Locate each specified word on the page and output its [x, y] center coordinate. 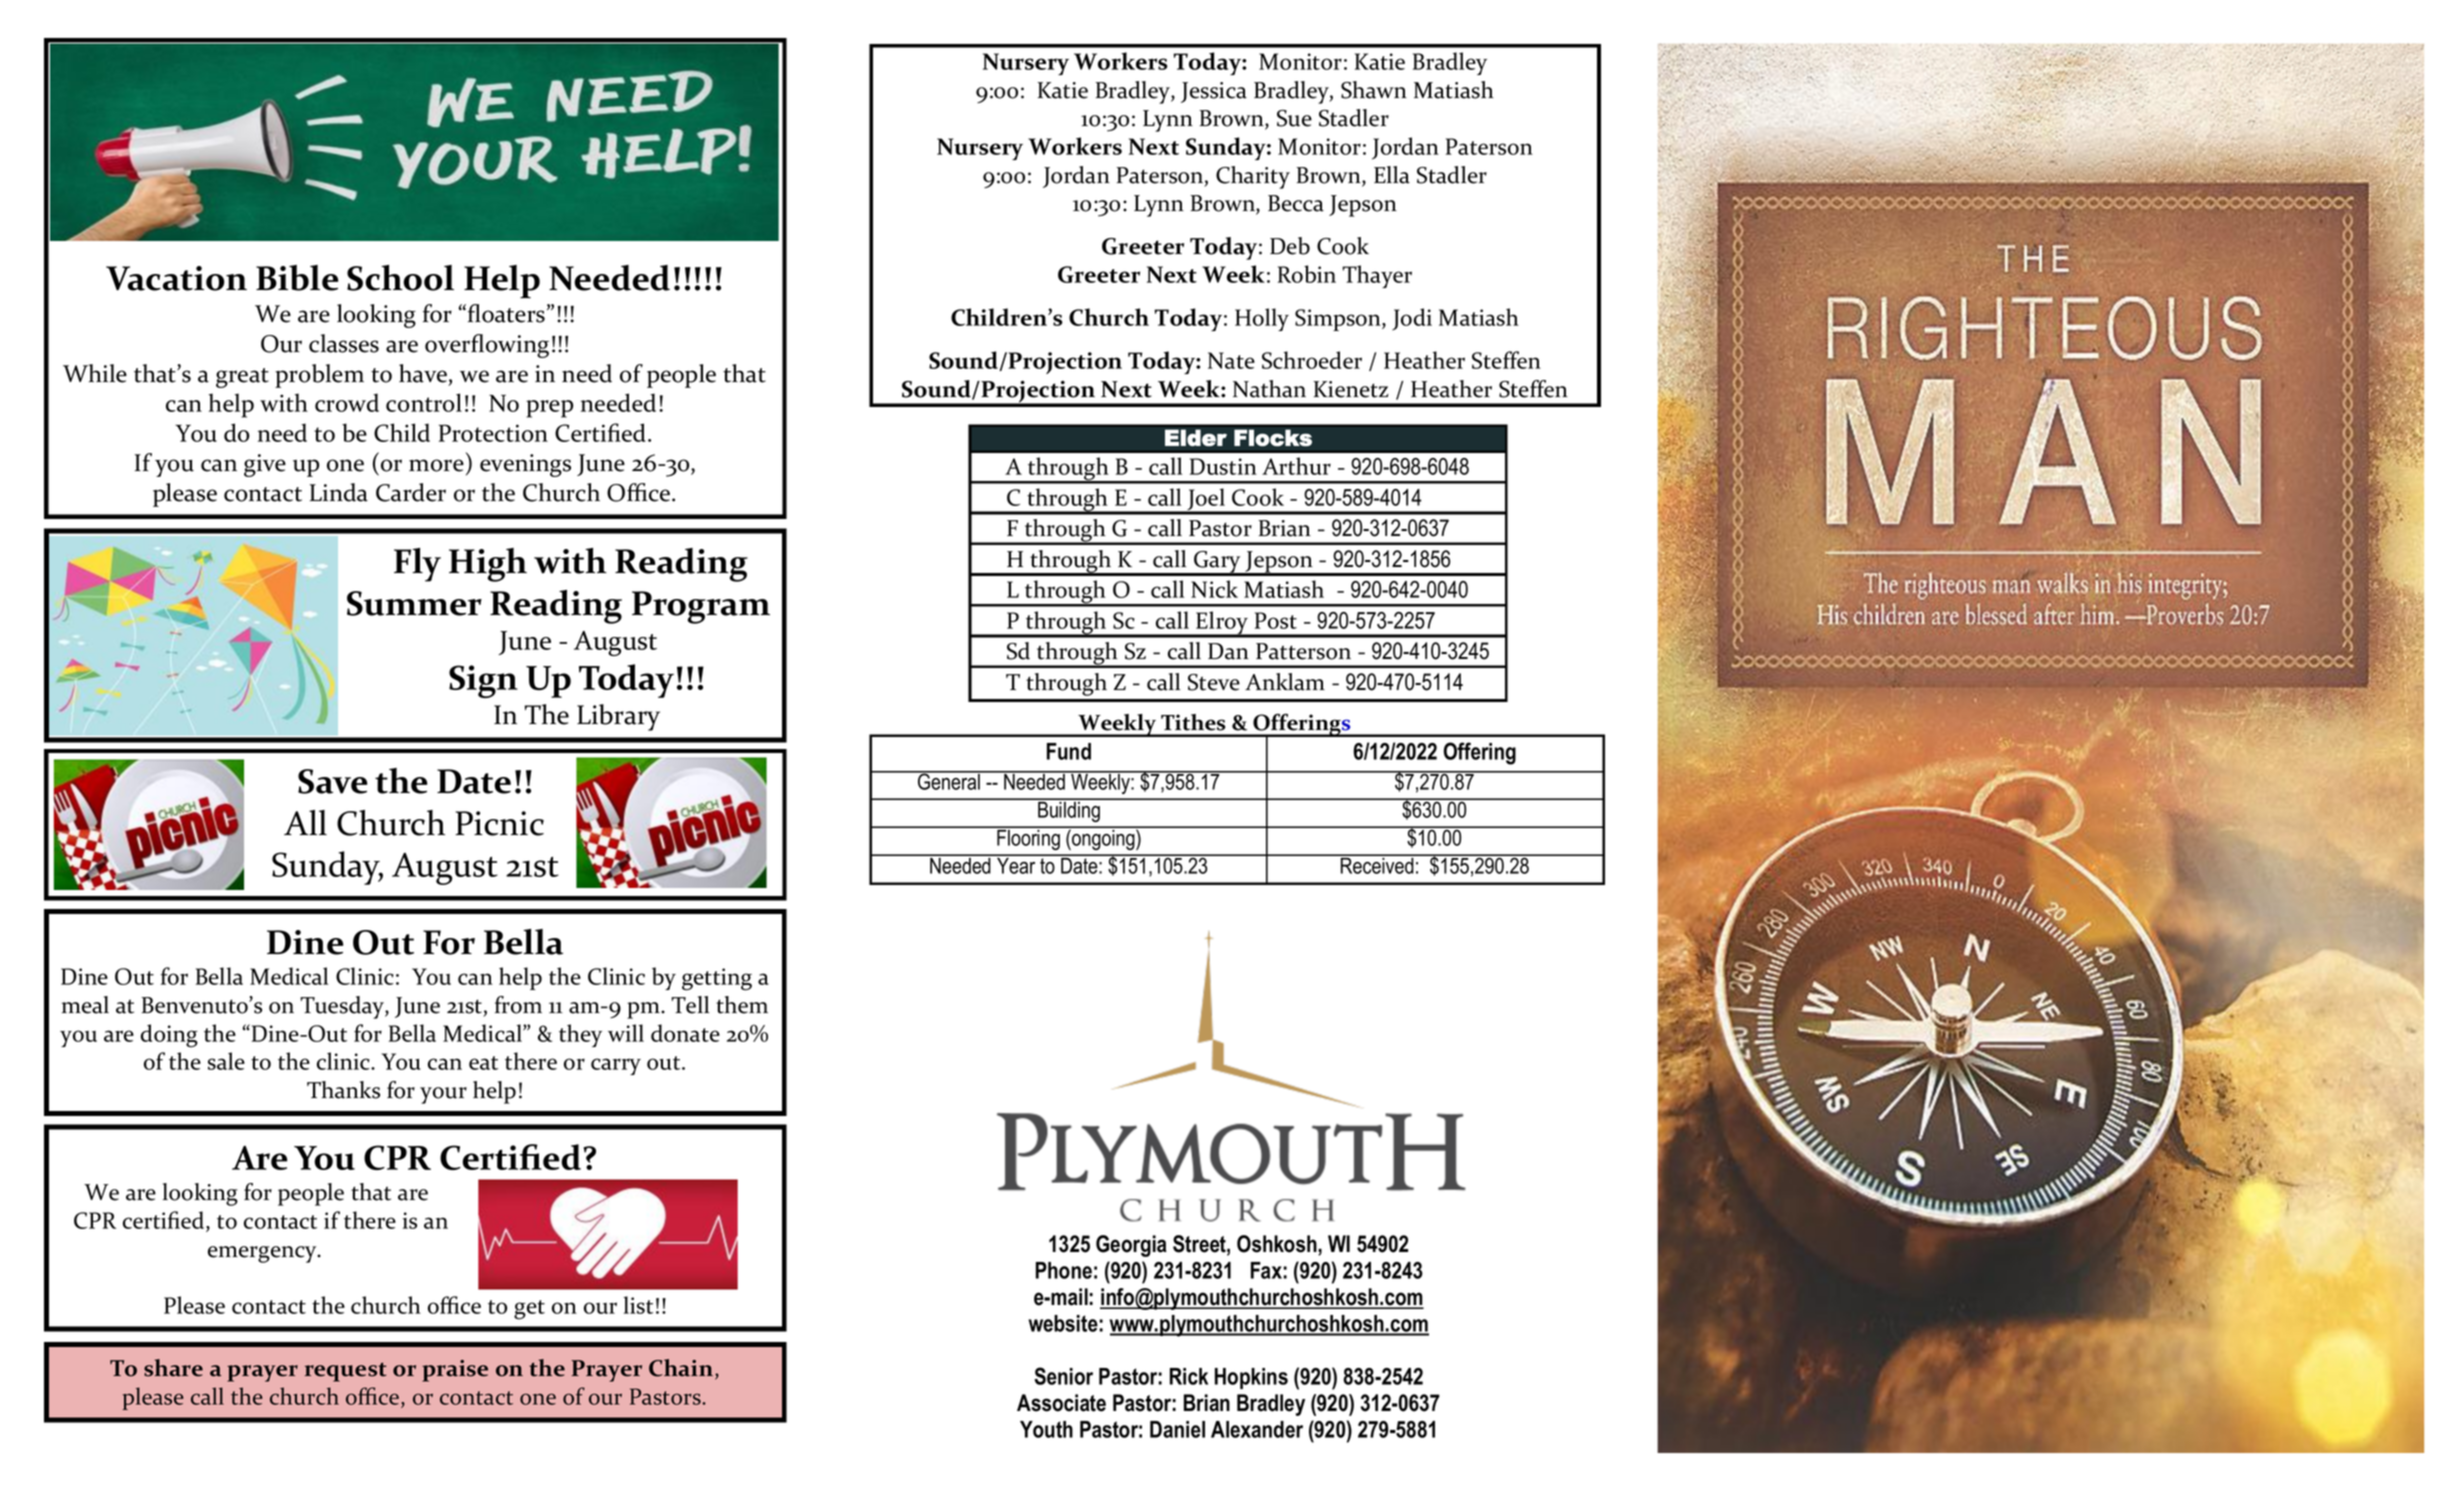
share [173, 1368]
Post [1276, 620]
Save [332, 781]
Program [701, 607]
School [400, 278]
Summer [414, 603]
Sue [1294, 118]
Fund [1069, 751]
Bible [297, 278]
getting [717, 979]
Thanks [343, 1090]
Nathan [1269, 389]
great [242, 378]
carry [616, 1066]
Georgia [1131, 1246]
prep [549, 409]
